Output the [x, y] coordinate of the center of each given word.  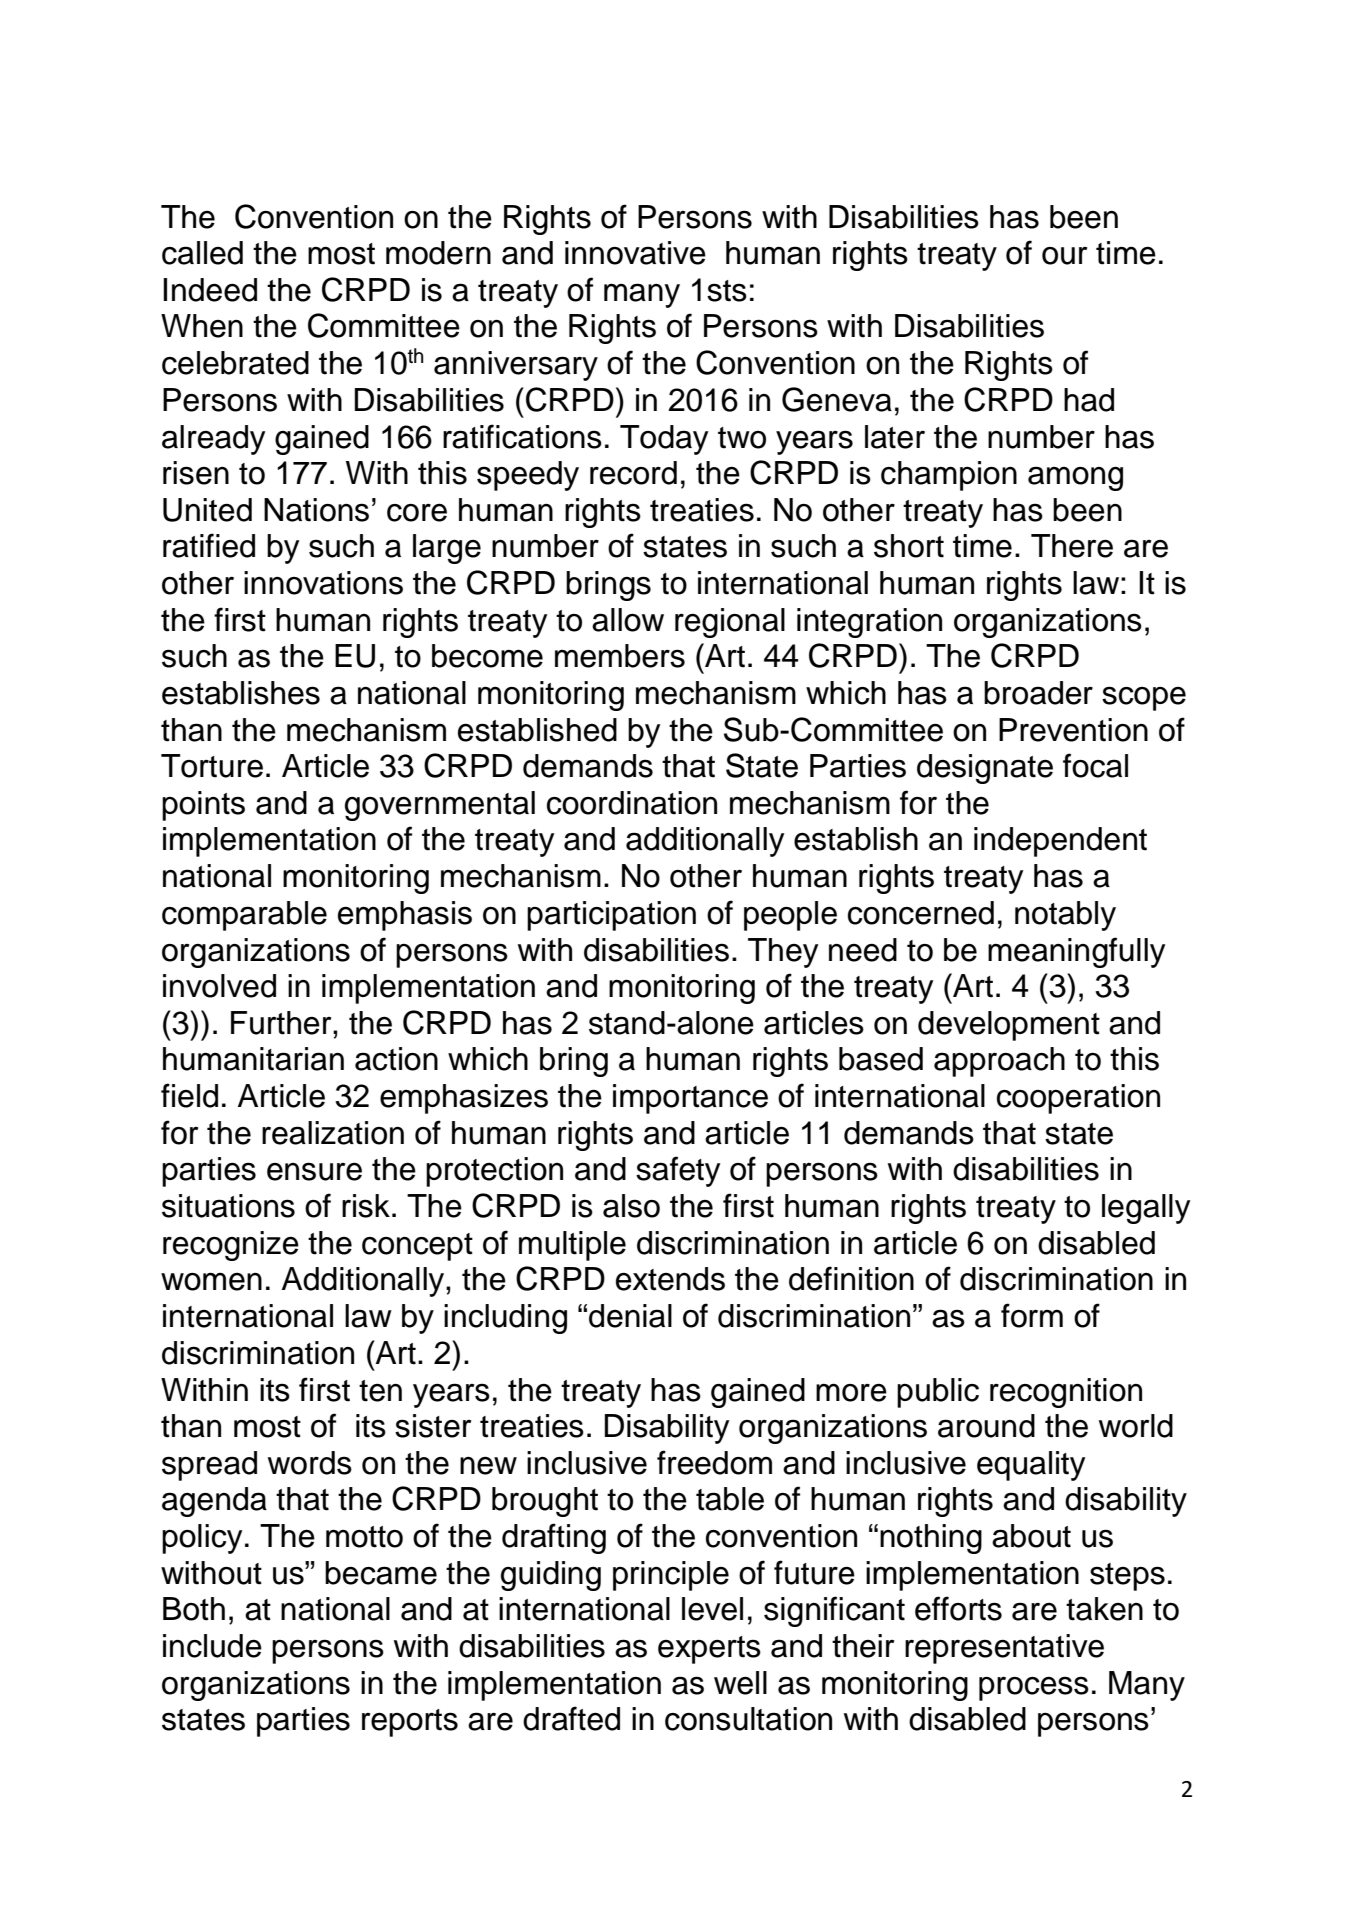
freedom [714, 1462]
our [1064, 256]
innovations [323, 583]
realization [333, 1133]
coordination [632, 803]
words [310, 1463]
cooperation [1078, 1099]
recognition [1066, 1393]
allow [628, 620]
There [1072, 546]
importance [690, 1099]
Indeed [210, 290]
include [212, 1646]
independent [1060, 842]
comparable [244, 916]
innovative [635, 253]
